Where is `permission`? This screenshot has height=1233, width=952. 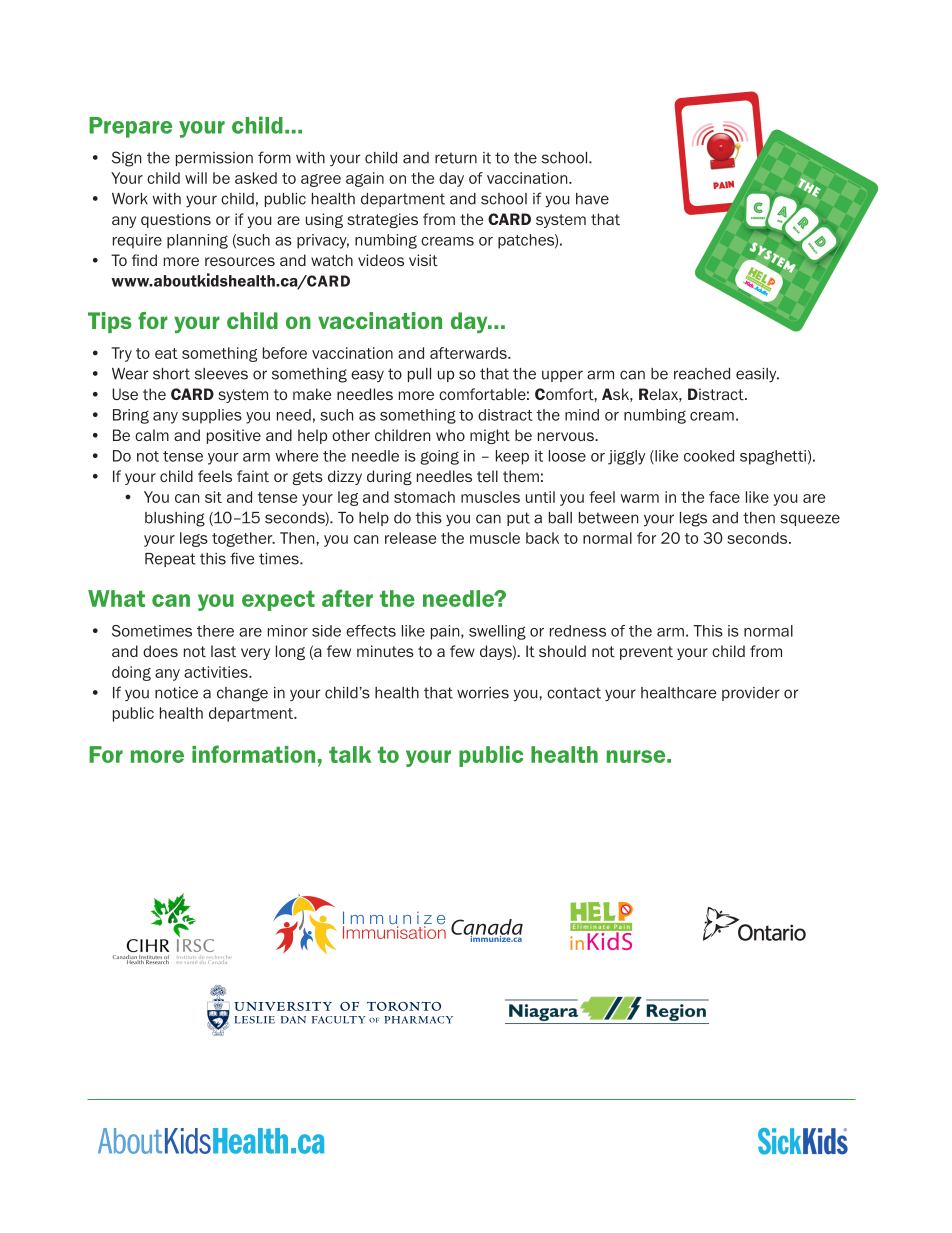
permission is located at coordinates (214, 159).
